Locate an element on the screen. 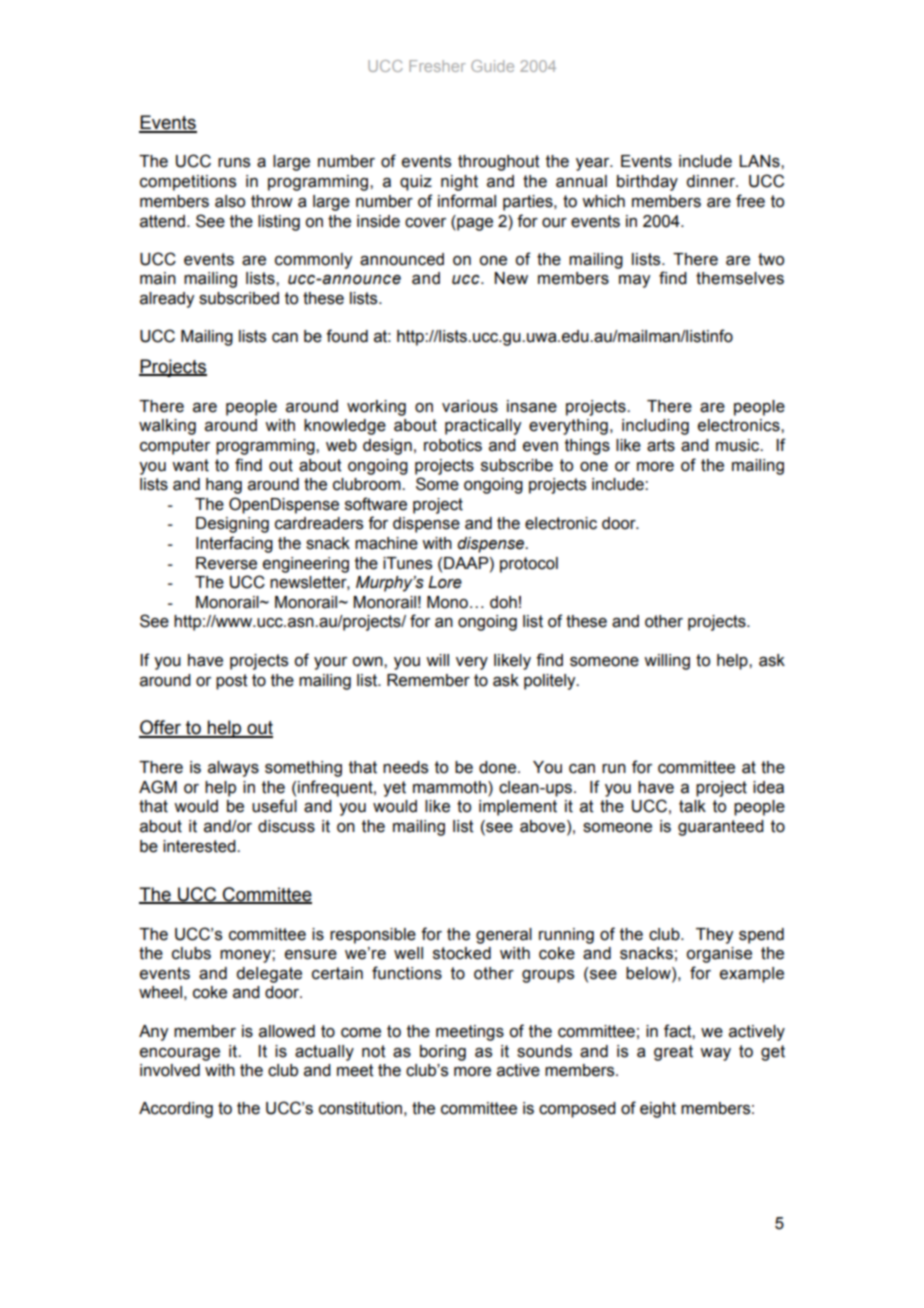  runs is located at coordinates (234, 163).
